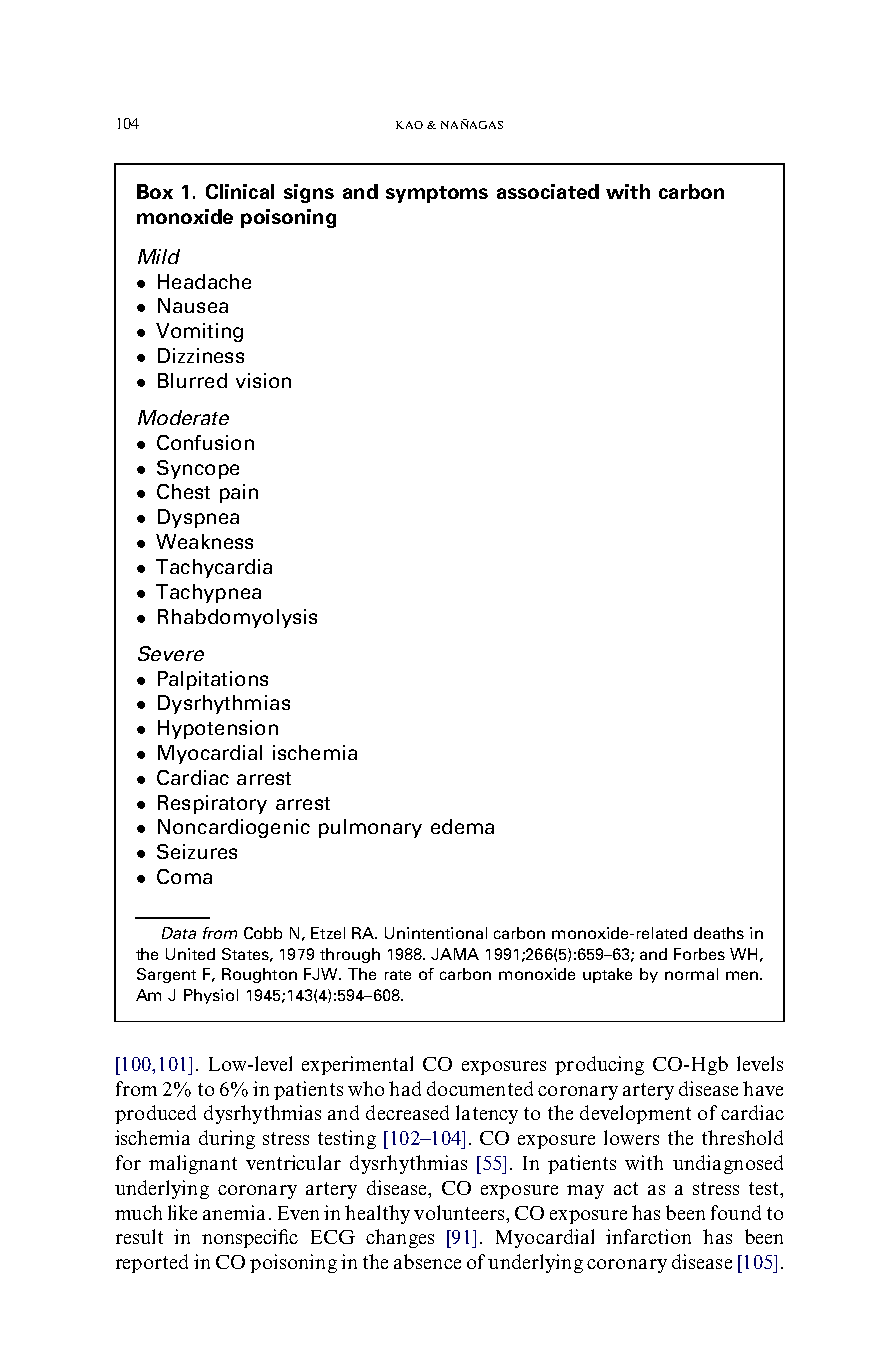 The height and width of the page is (1345, 896). I want to click on infarction, so click(648, 1236).
